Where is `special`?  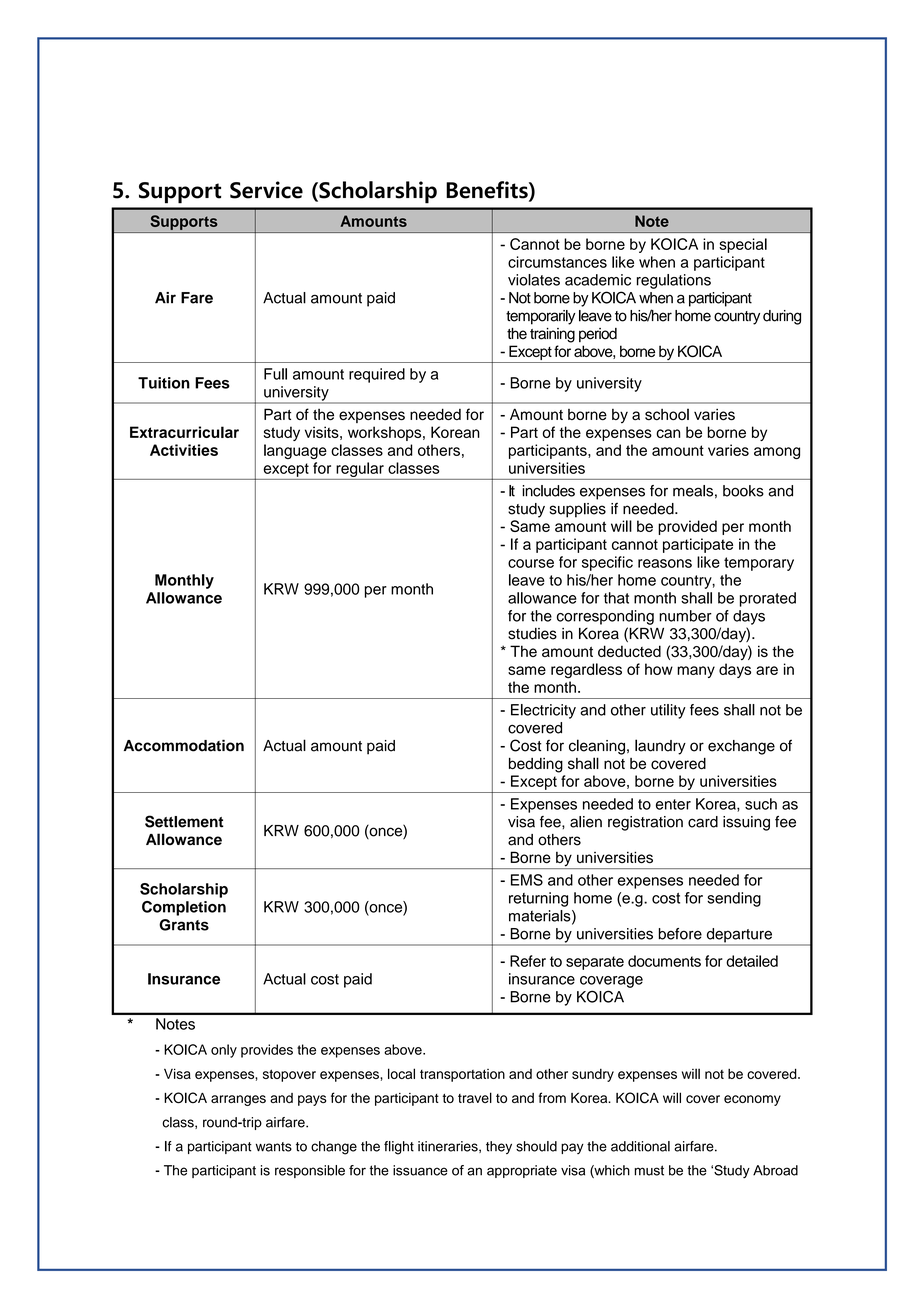 special is located at coordinates (743, 245).
